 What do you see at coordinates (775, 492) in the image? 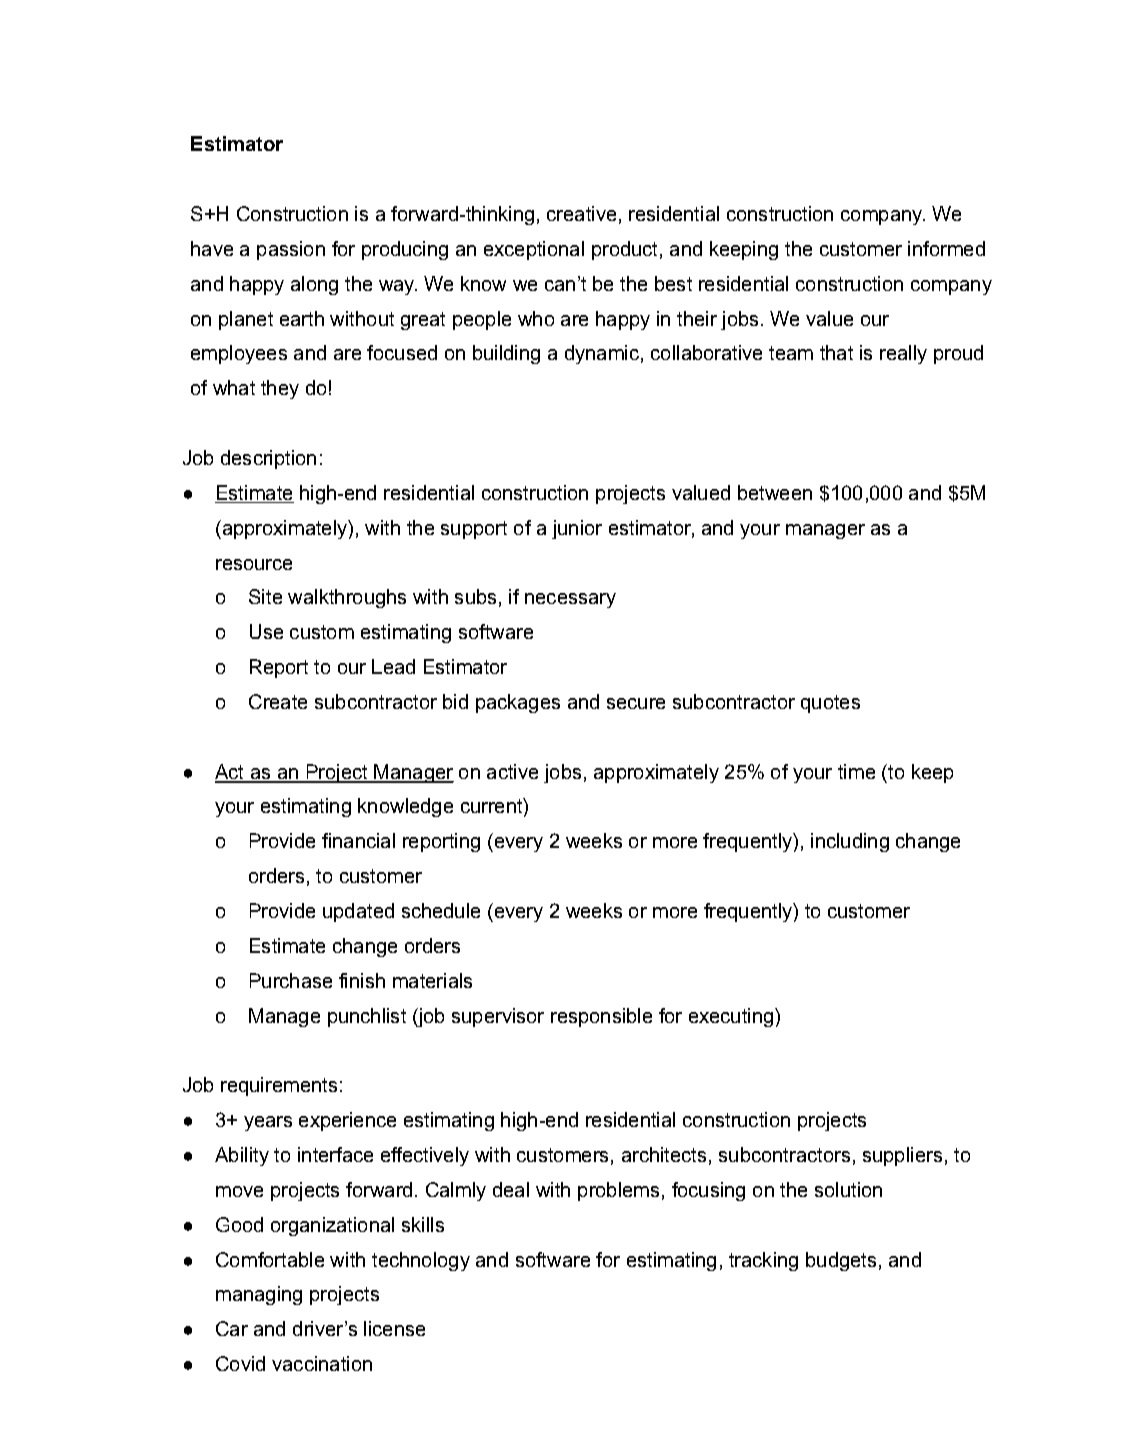
I see `between` at bounding box center [775, 492].
